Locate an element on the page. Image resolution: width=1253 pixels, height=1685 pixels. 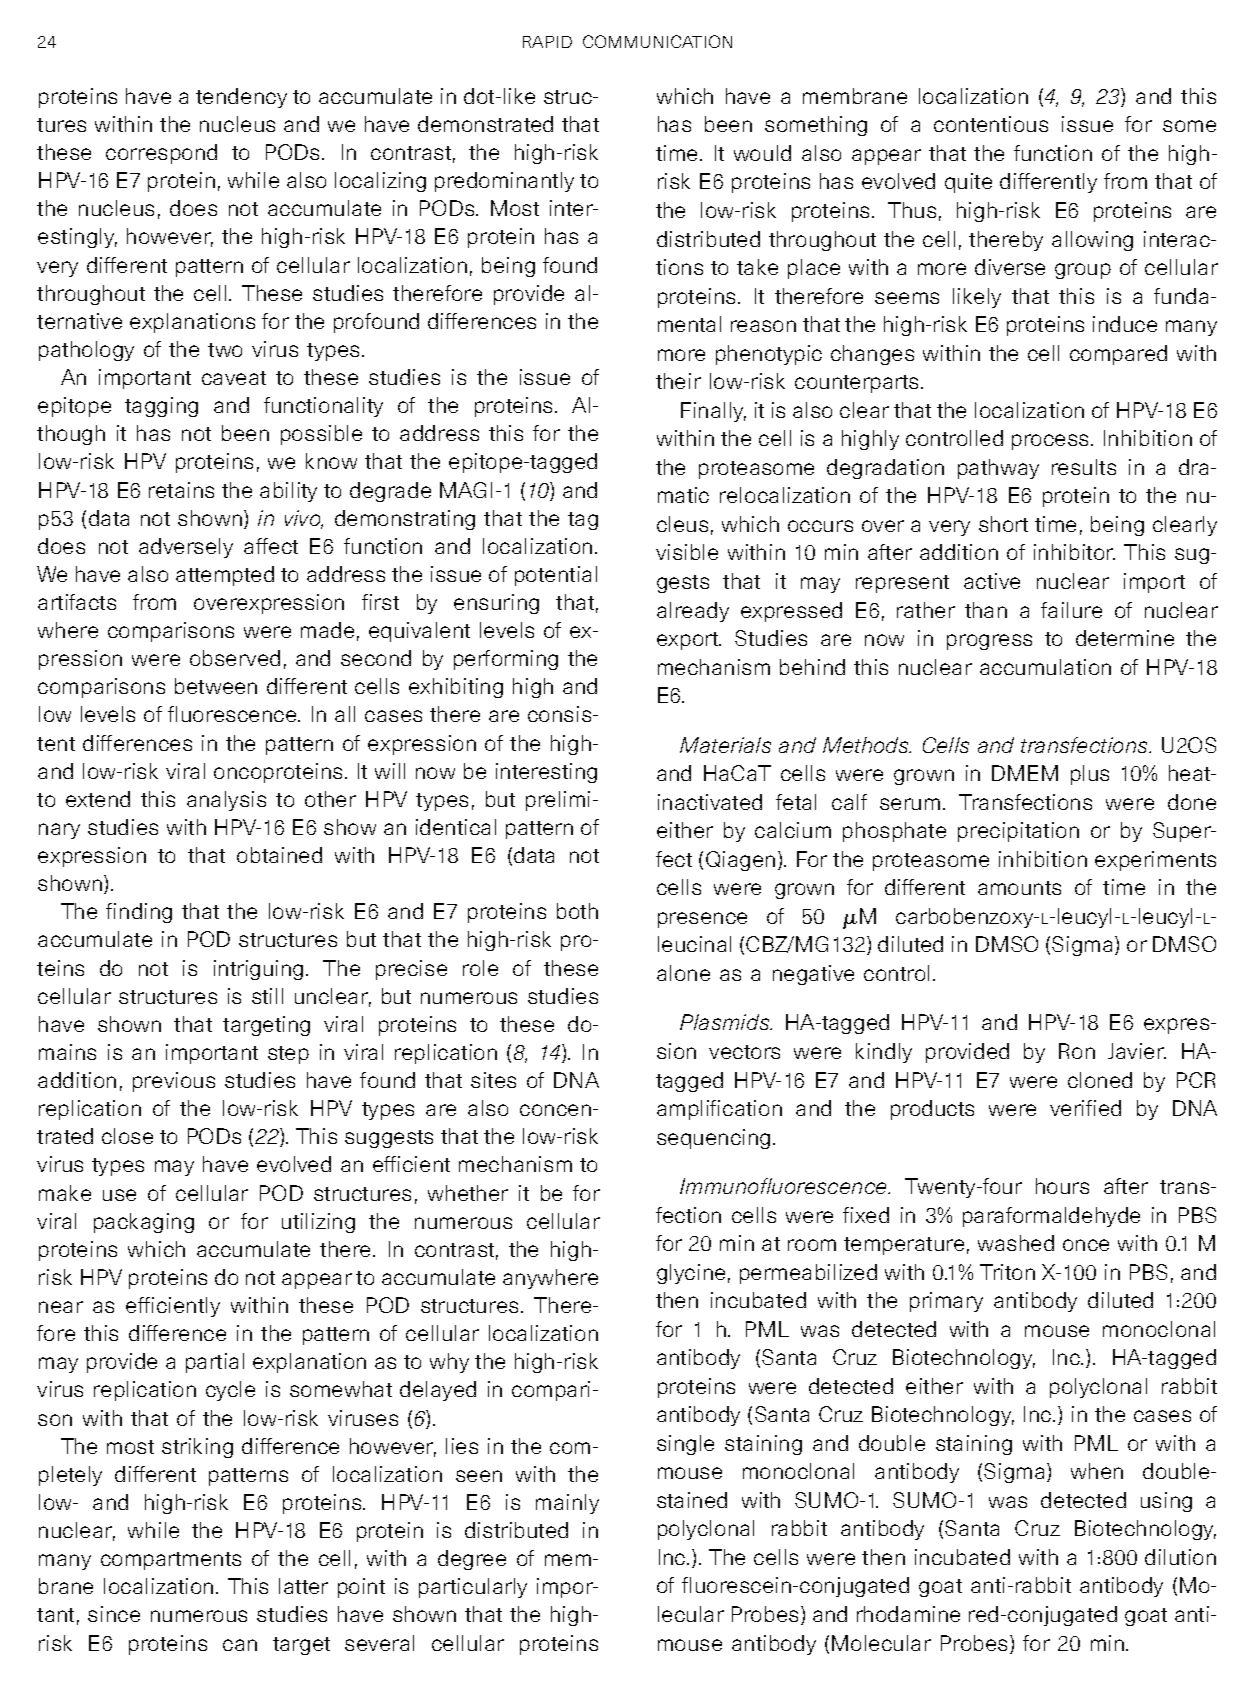
results is located at coordinates (1084, 467).
